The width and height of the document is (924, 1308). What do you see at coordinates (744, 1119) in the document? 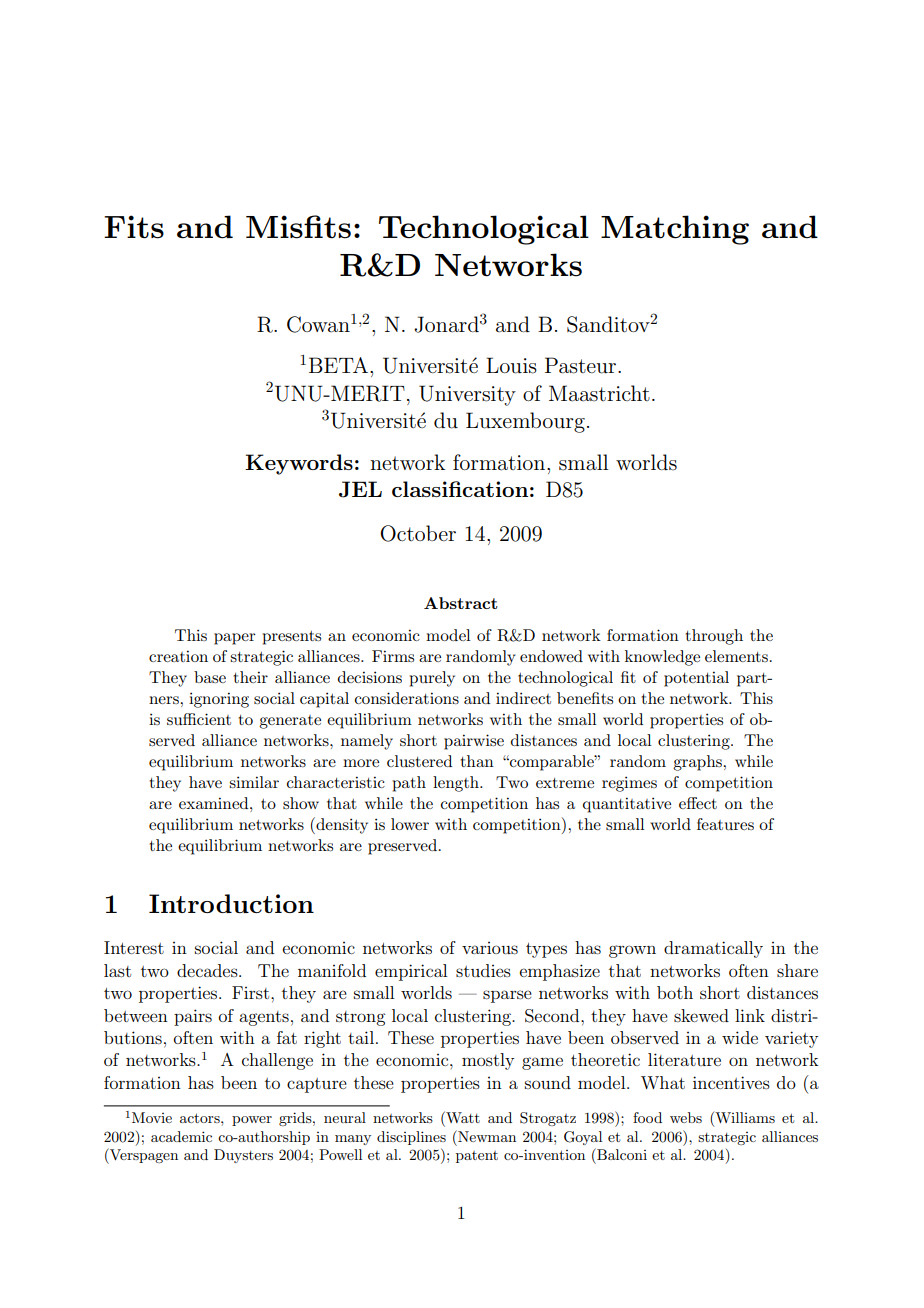
I see `Williams` at bounding box center [744, 1119].
